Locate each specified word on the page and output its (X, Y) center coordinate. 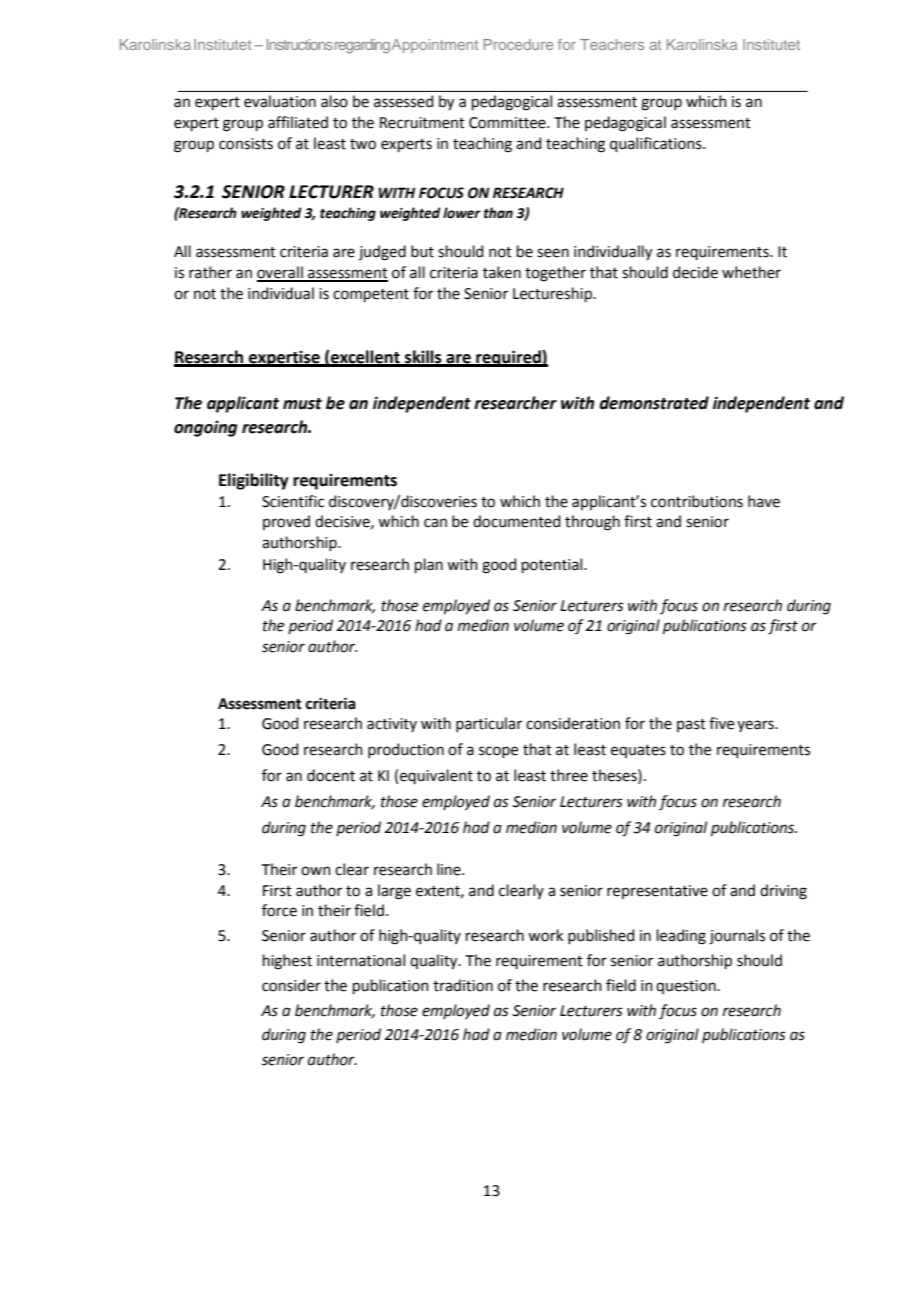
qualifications (657, 144)
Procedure (518, 44)
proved (286, 522)
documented (516, 521)
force (279, 910)
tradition (463, 985)
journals (737, 937)
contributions (697, 501)
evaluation (280, 101)
